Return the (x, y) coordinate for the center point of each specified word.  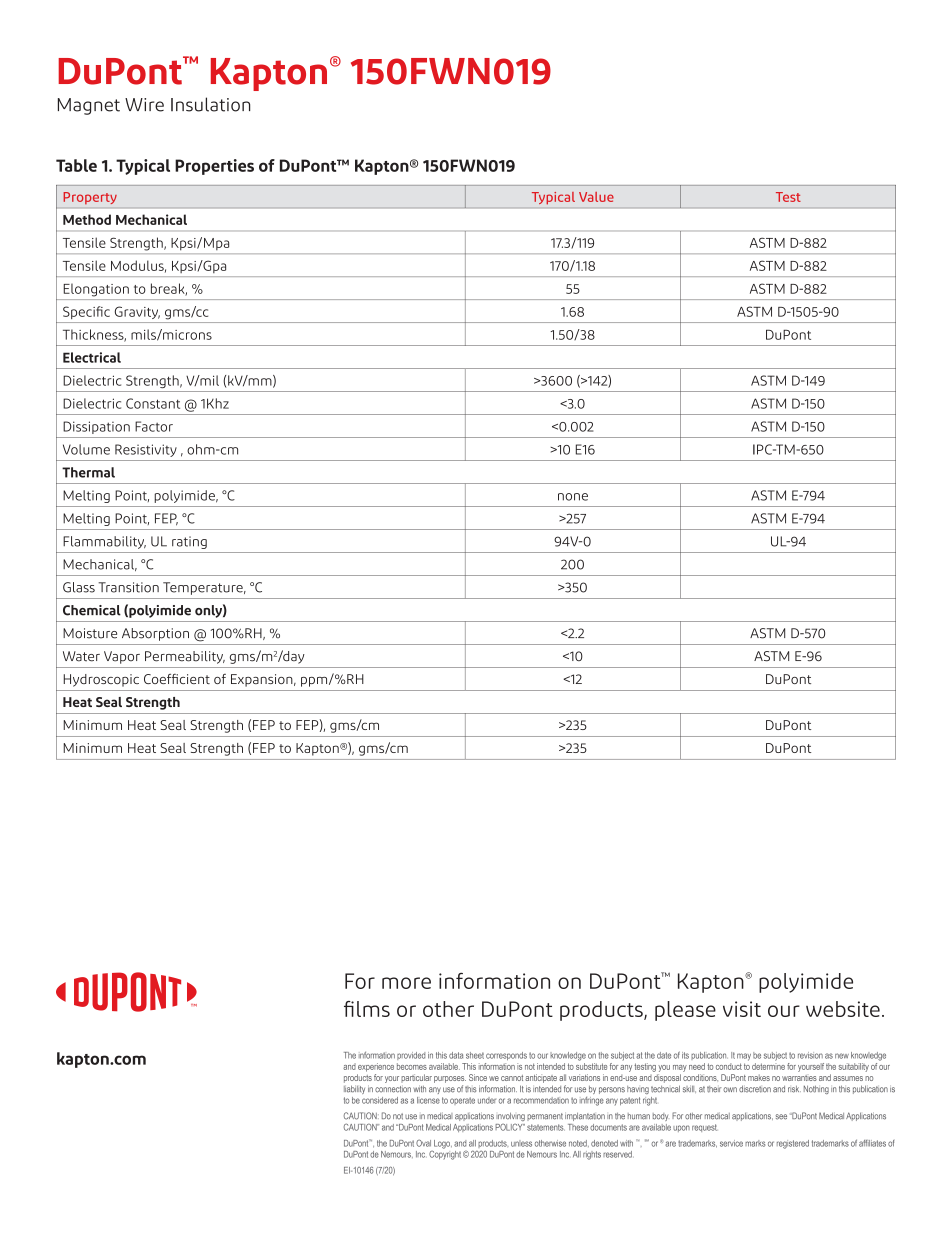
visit (742, 1009)
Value (596, 197)
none (573, 497)
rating (189, 542)
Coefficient (177, 679)
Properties (214, 167)
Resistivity (146, 450)
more (406, 983)
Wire (144, 105)
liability (354, 1089)
